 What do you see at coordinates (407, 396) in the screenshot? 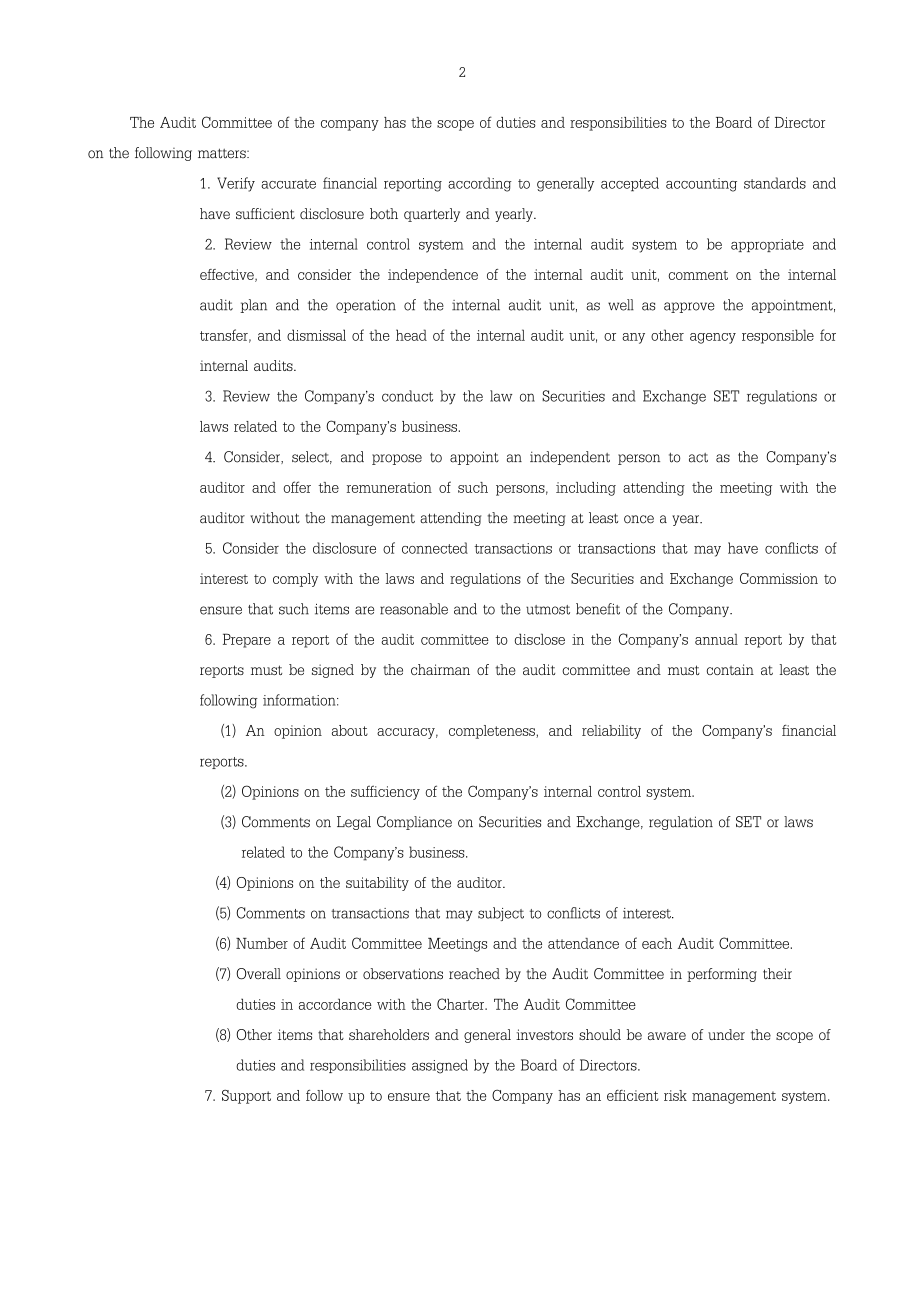
I see `conduct` at bounding box center [407, 396].
